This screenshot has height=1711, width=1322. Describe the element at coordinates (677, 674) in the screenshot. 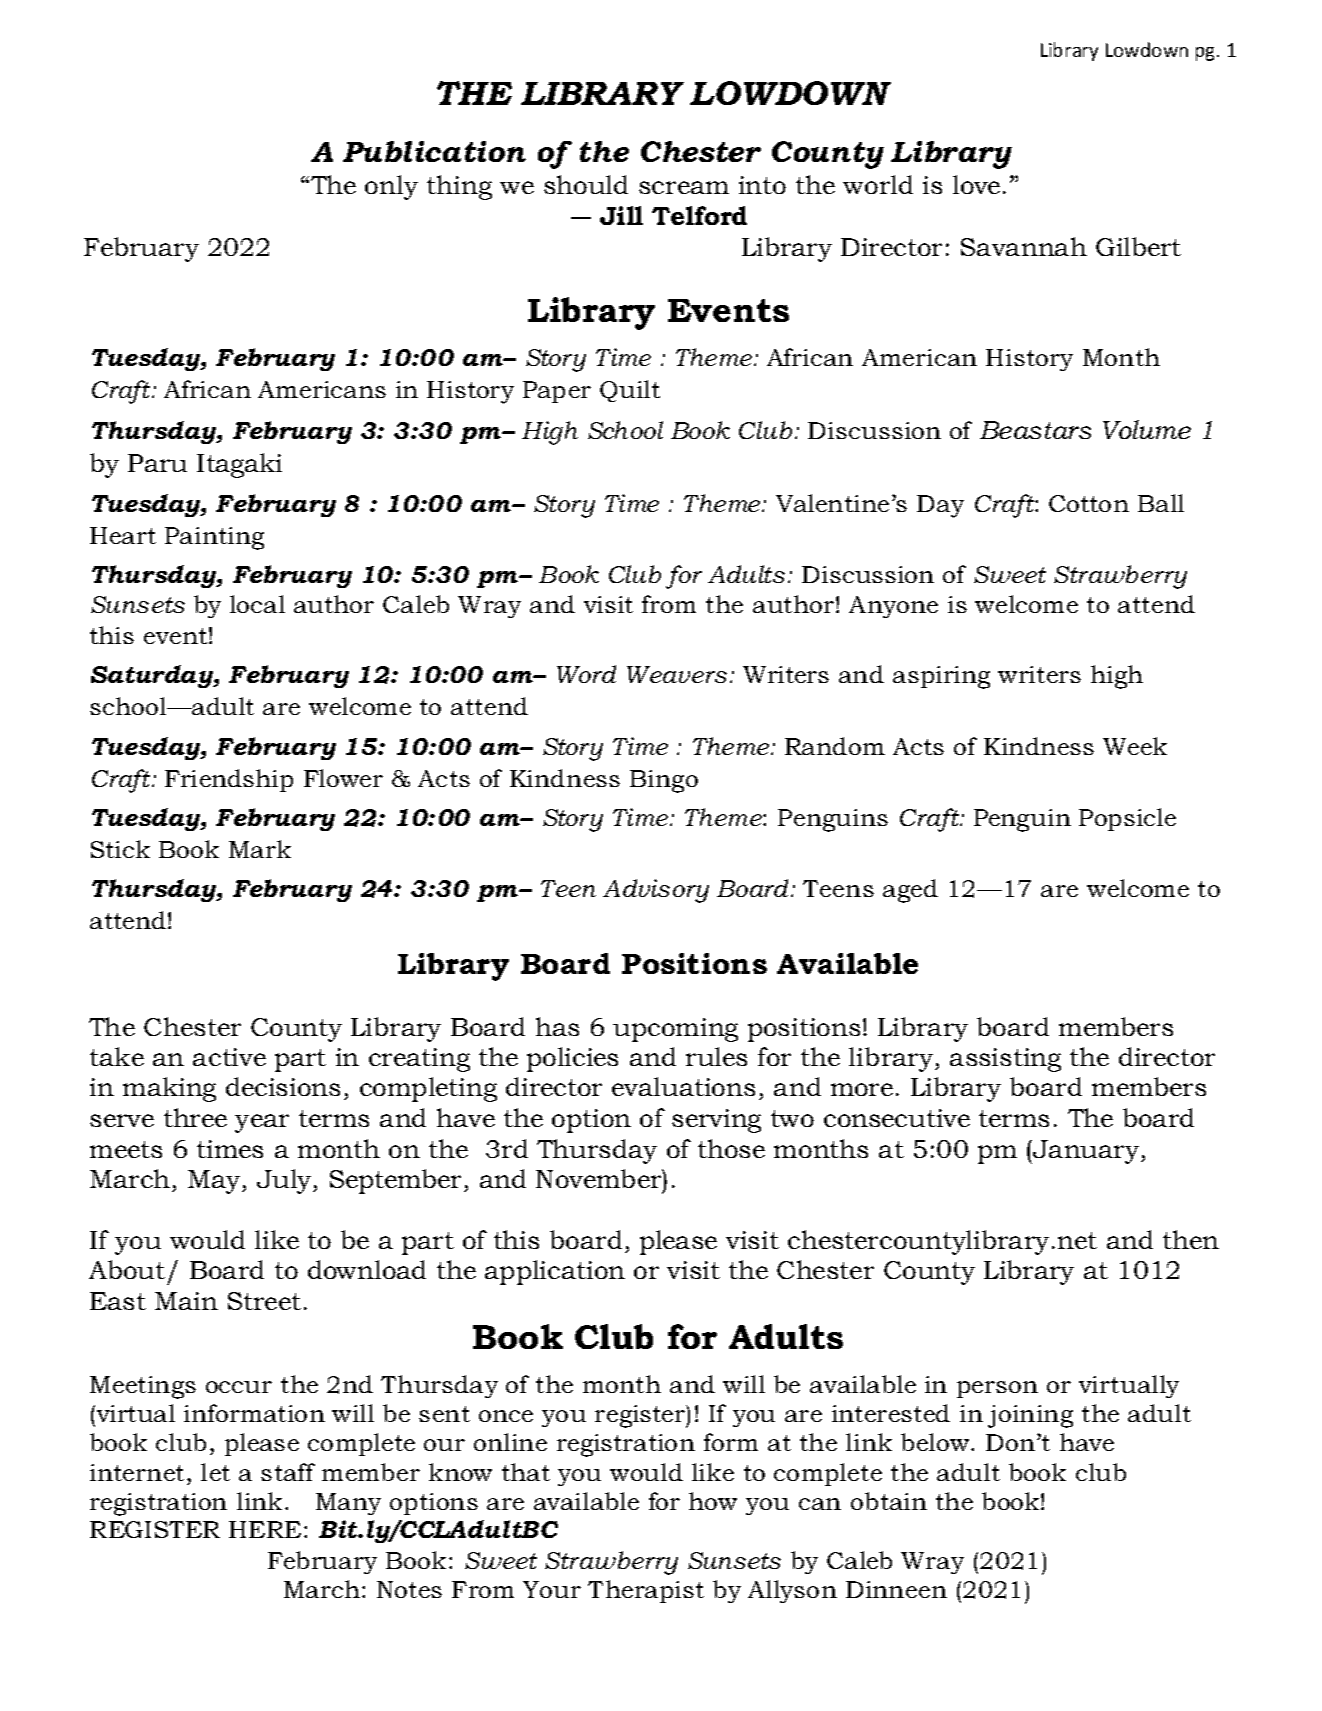

I see `Weavers` at that location.
